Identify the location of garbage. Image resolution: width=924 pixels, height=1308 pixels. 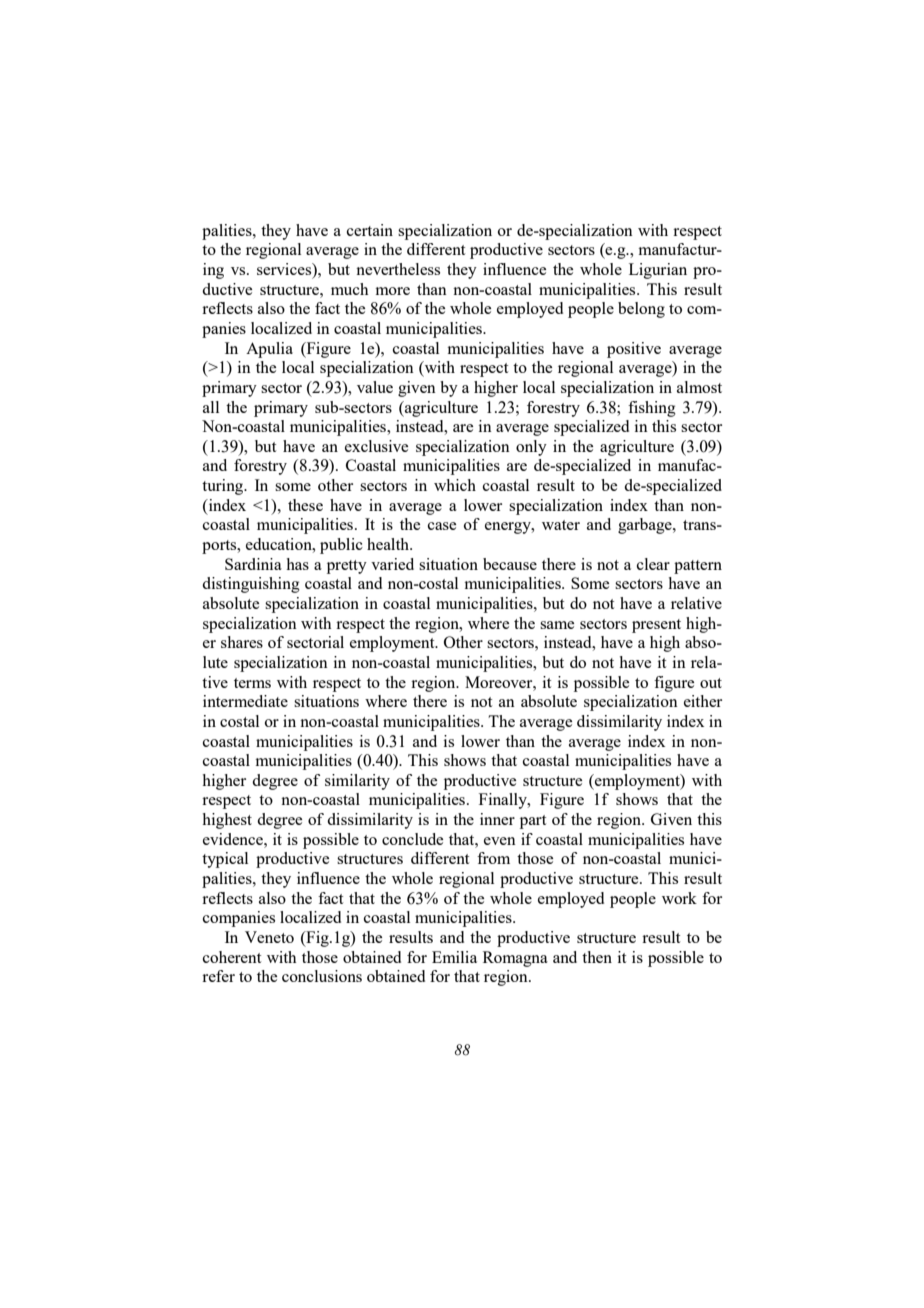
(646, 526).
